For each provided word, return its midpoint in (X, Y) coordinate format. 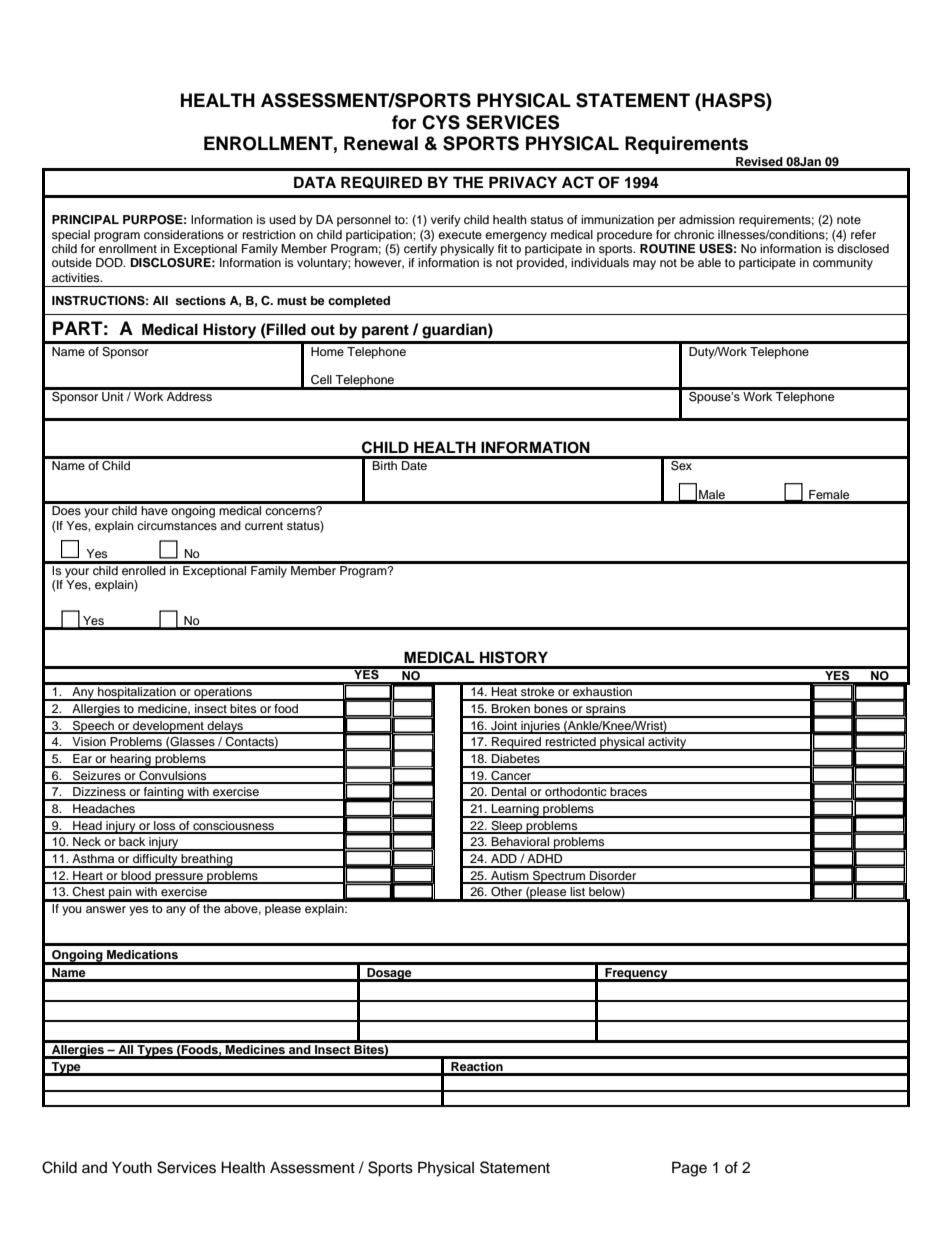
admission (707, 219)
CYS (441, 122)
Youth (132, 1167)
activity (667, 744)
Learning (515, 811)
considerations (184, 234)
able (709, 262)
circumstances (177, 525)
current (264, 526)
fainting (164, 794)
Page (689, 1169)
